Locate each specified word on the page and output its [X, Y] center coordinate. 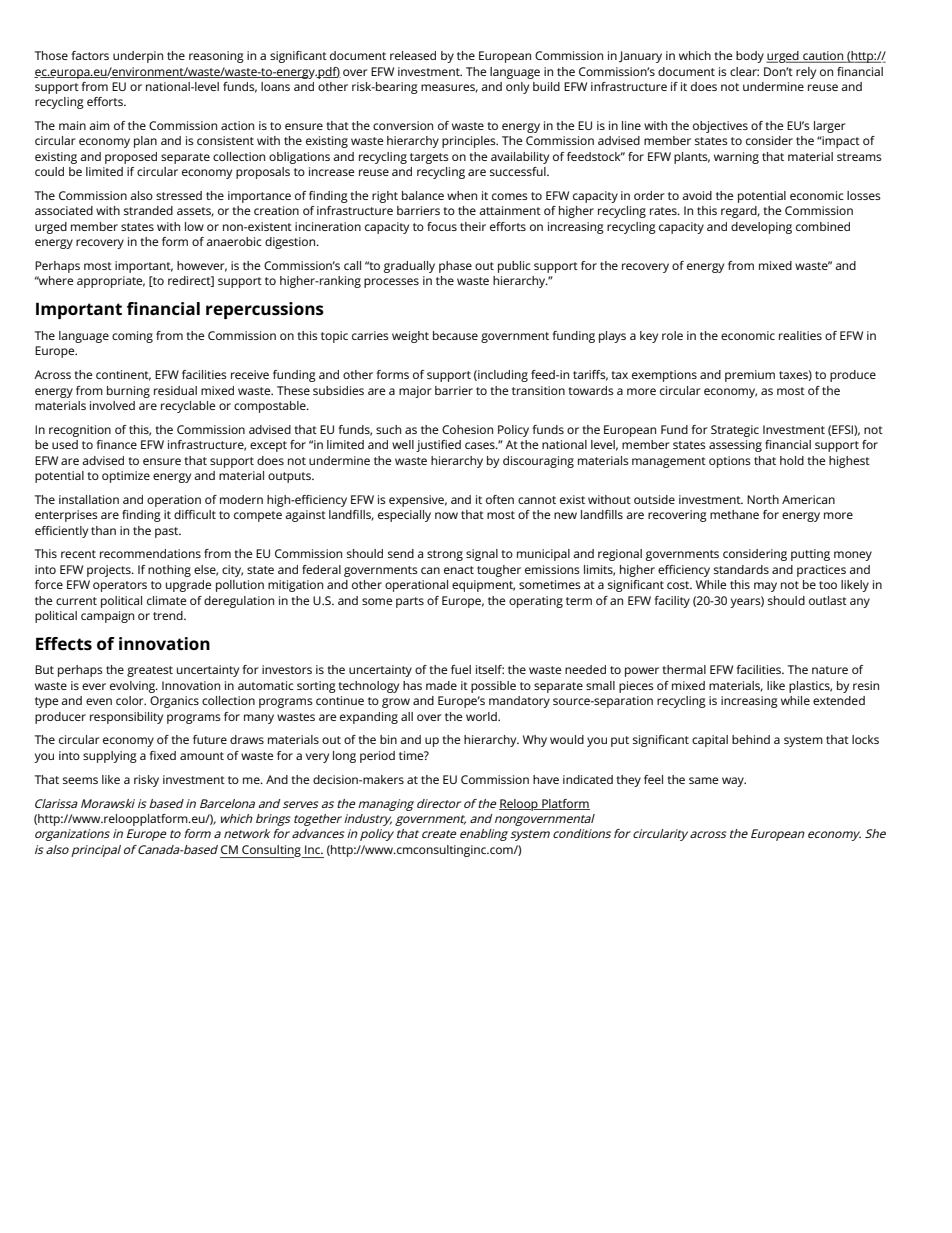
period [377, 757]
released [413, 55]
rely [806, 73]
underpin [138, 57]
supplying [110, 757]
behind [751, 739]
